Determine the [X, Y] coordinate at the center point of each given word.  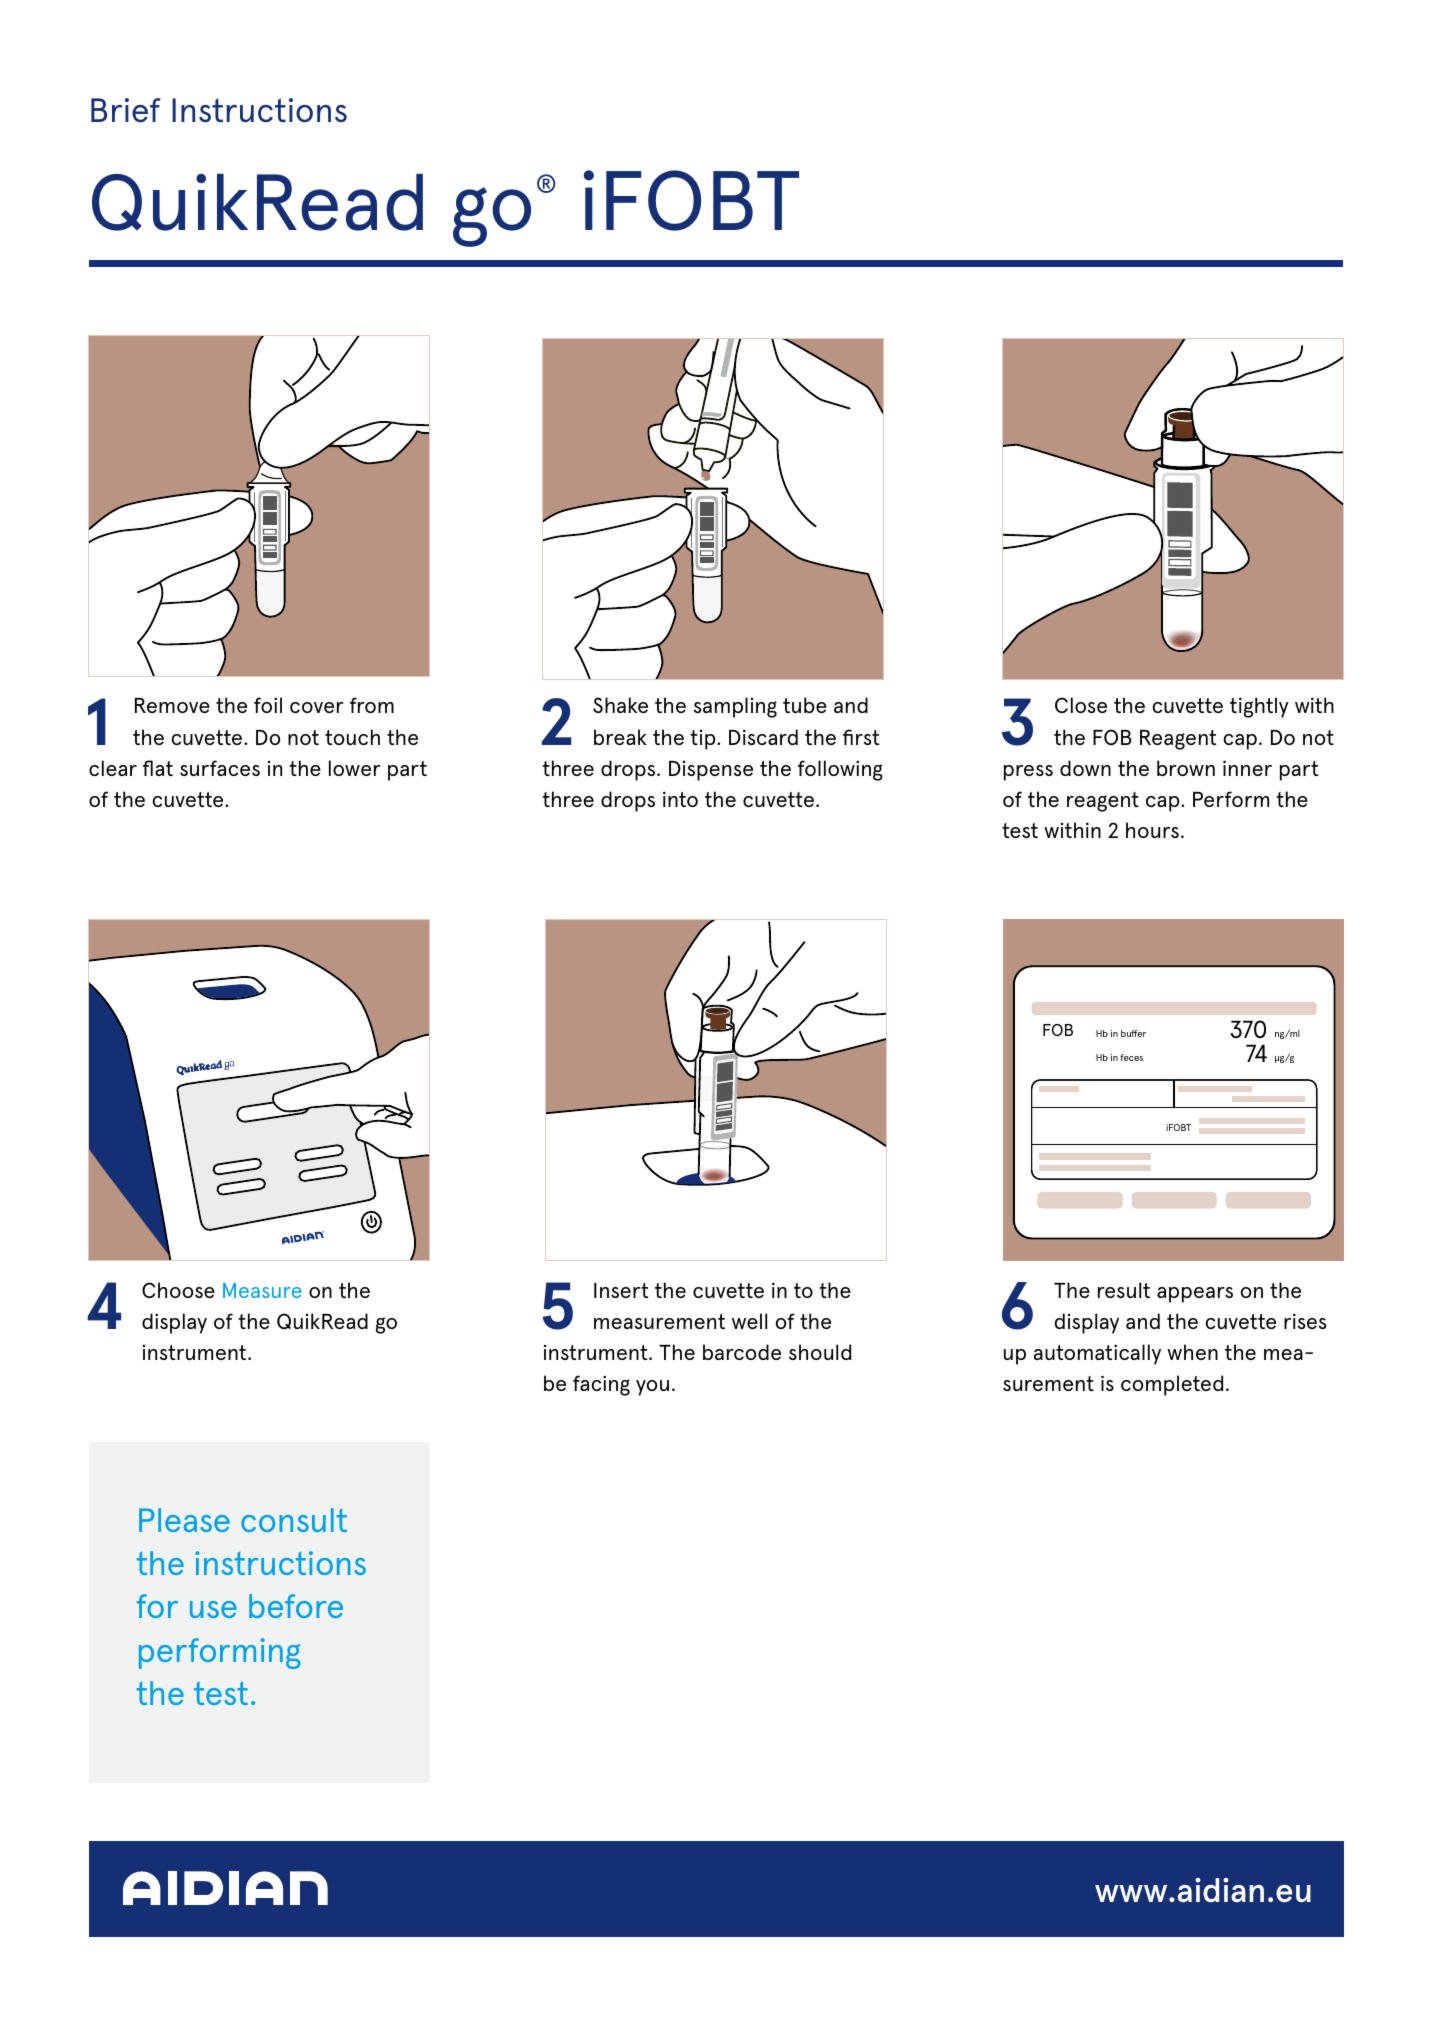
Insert [621, 1290]
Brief [126, 110]
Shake [620, 705]
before [296, 1606]
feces [1131, 1057]
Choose [178, 1290]
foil [268, 705]
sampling [735, 707]
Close [1081, 705]
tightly [1259, 707]
